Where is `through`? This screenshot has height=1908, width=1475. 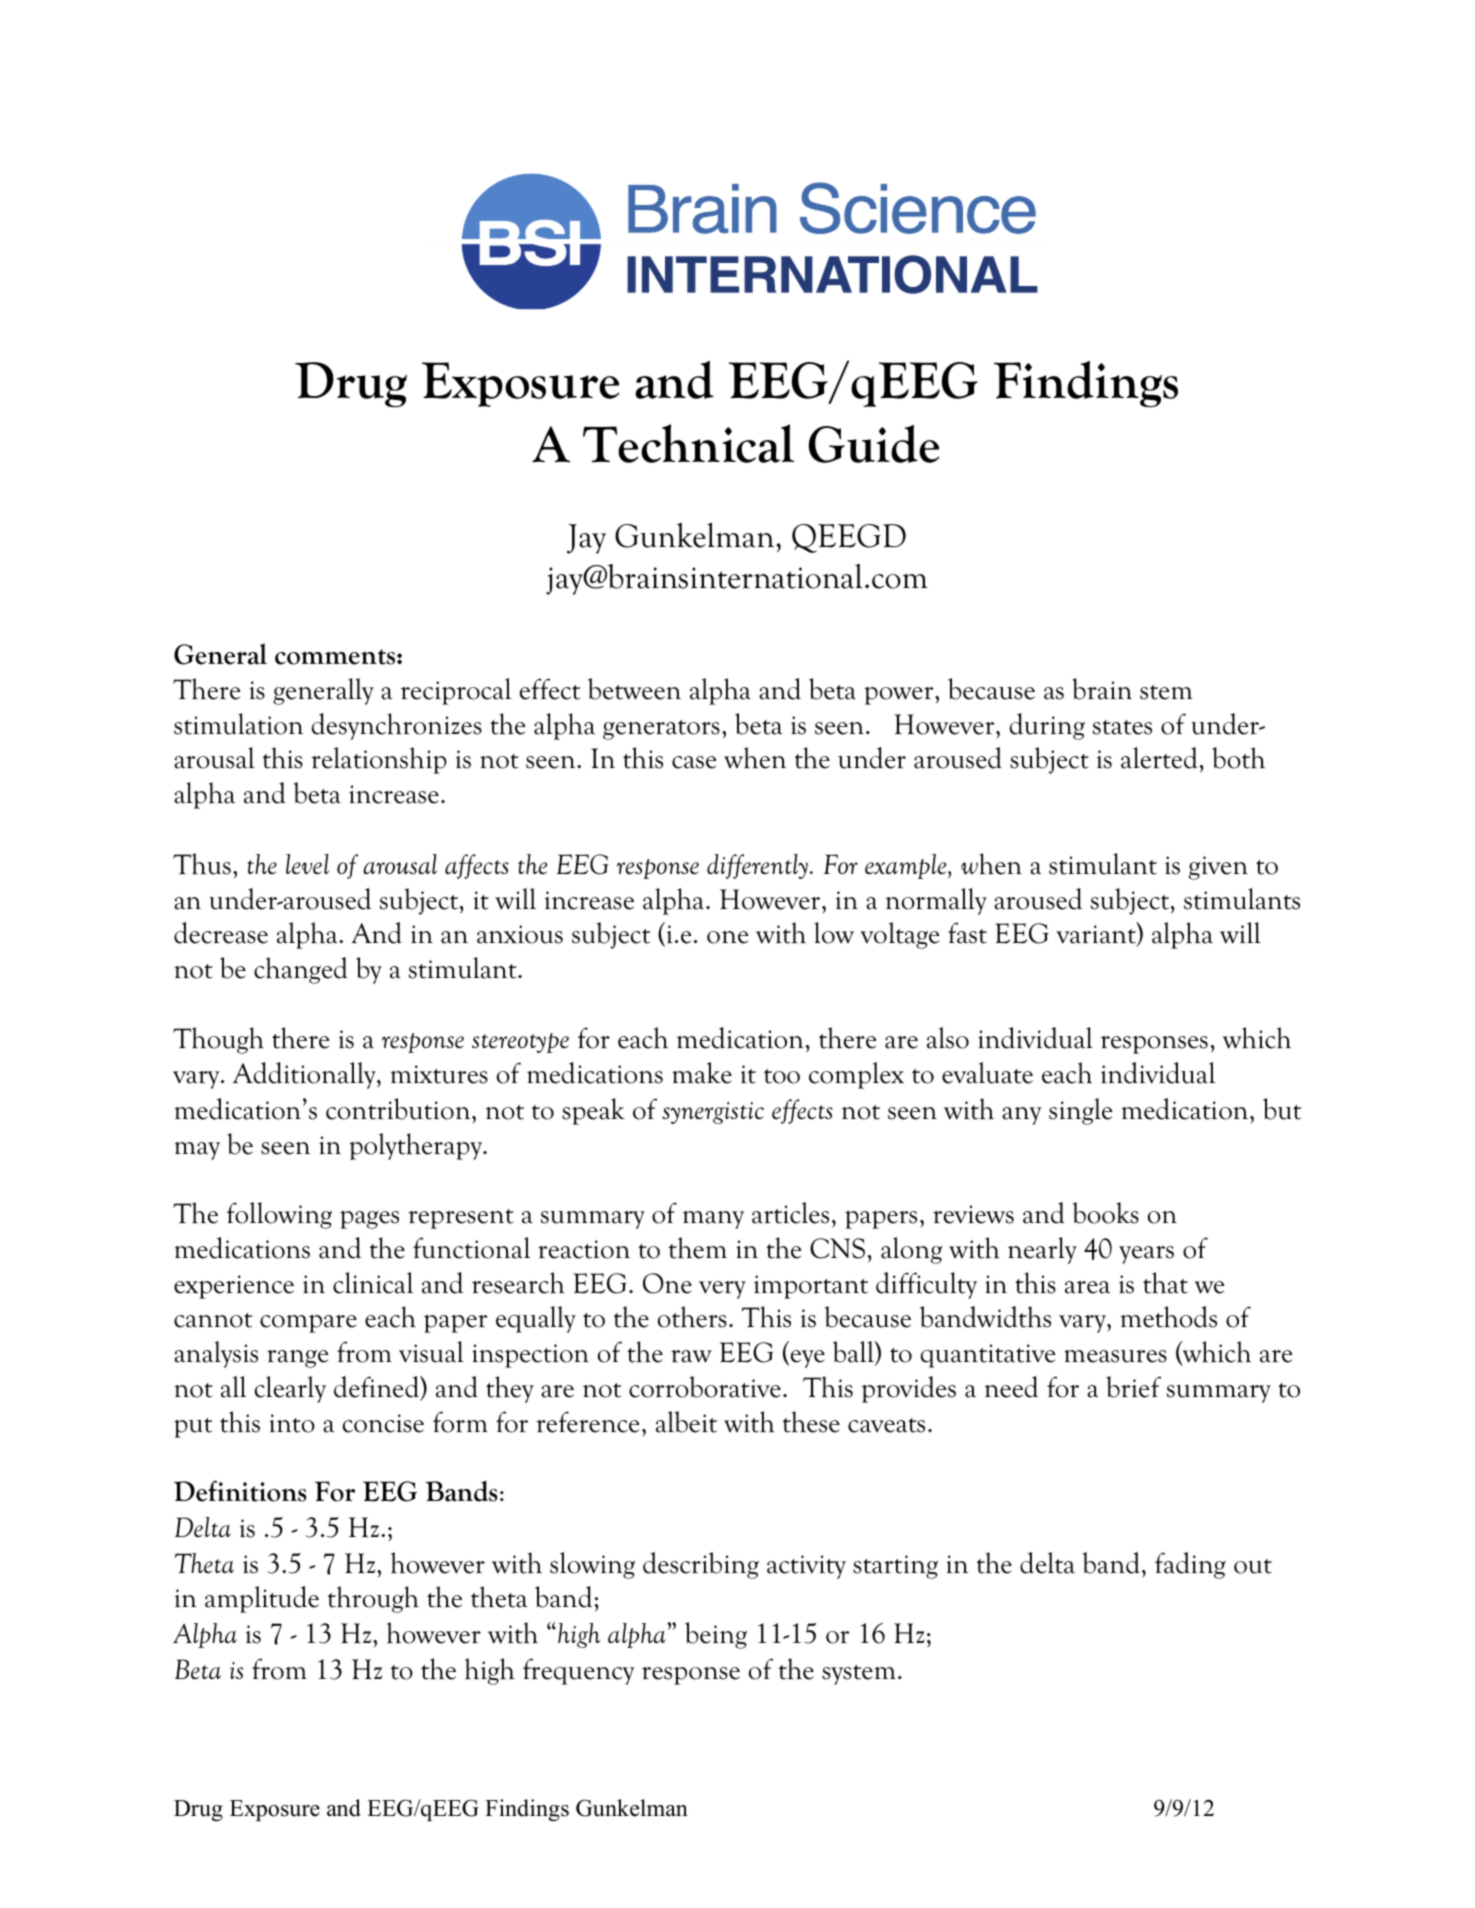 through is located at coordinates (373, 1599).
